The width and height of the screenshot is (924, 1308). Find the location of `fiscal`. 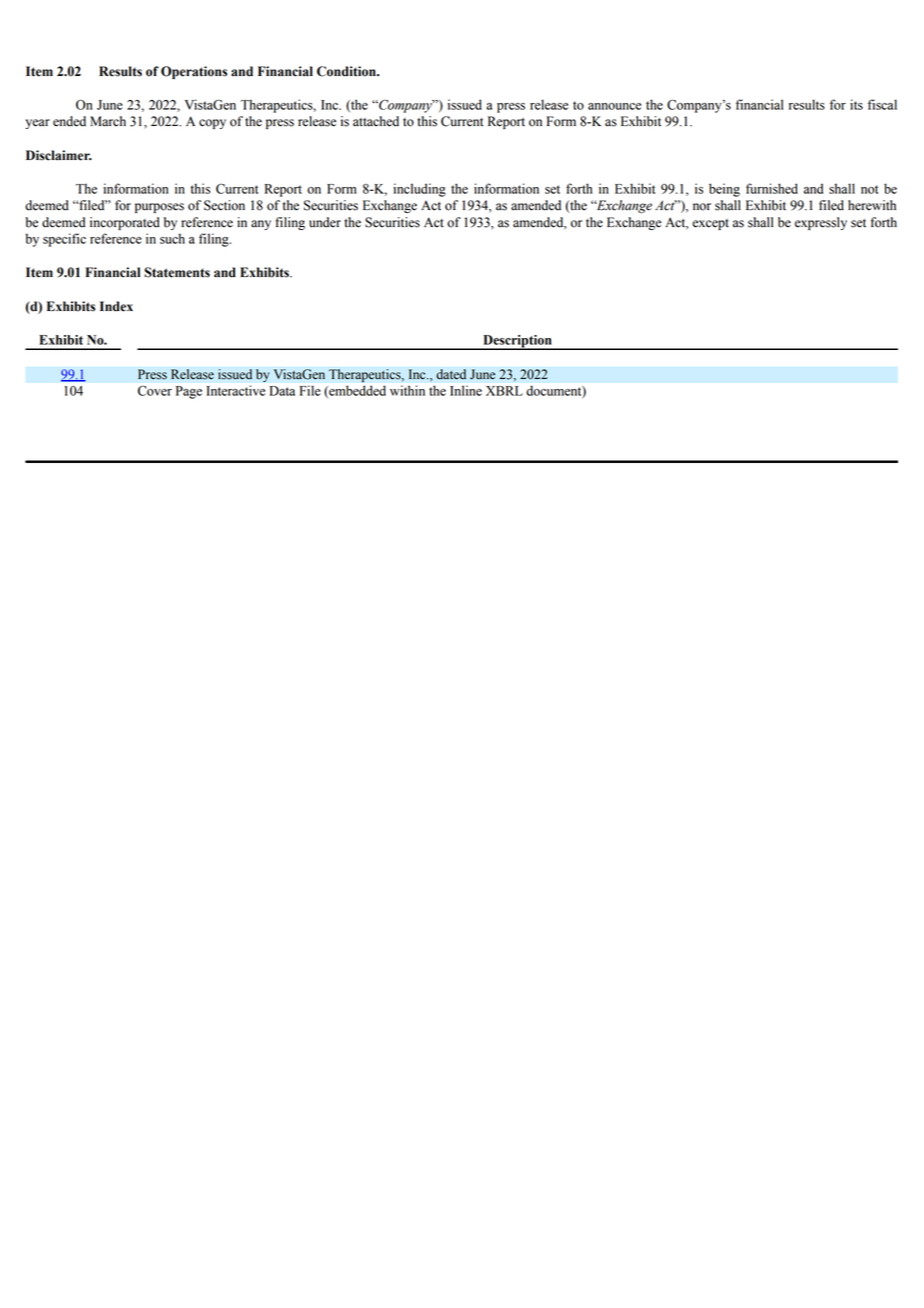

fiscal is located at coordinates (882, 104).
